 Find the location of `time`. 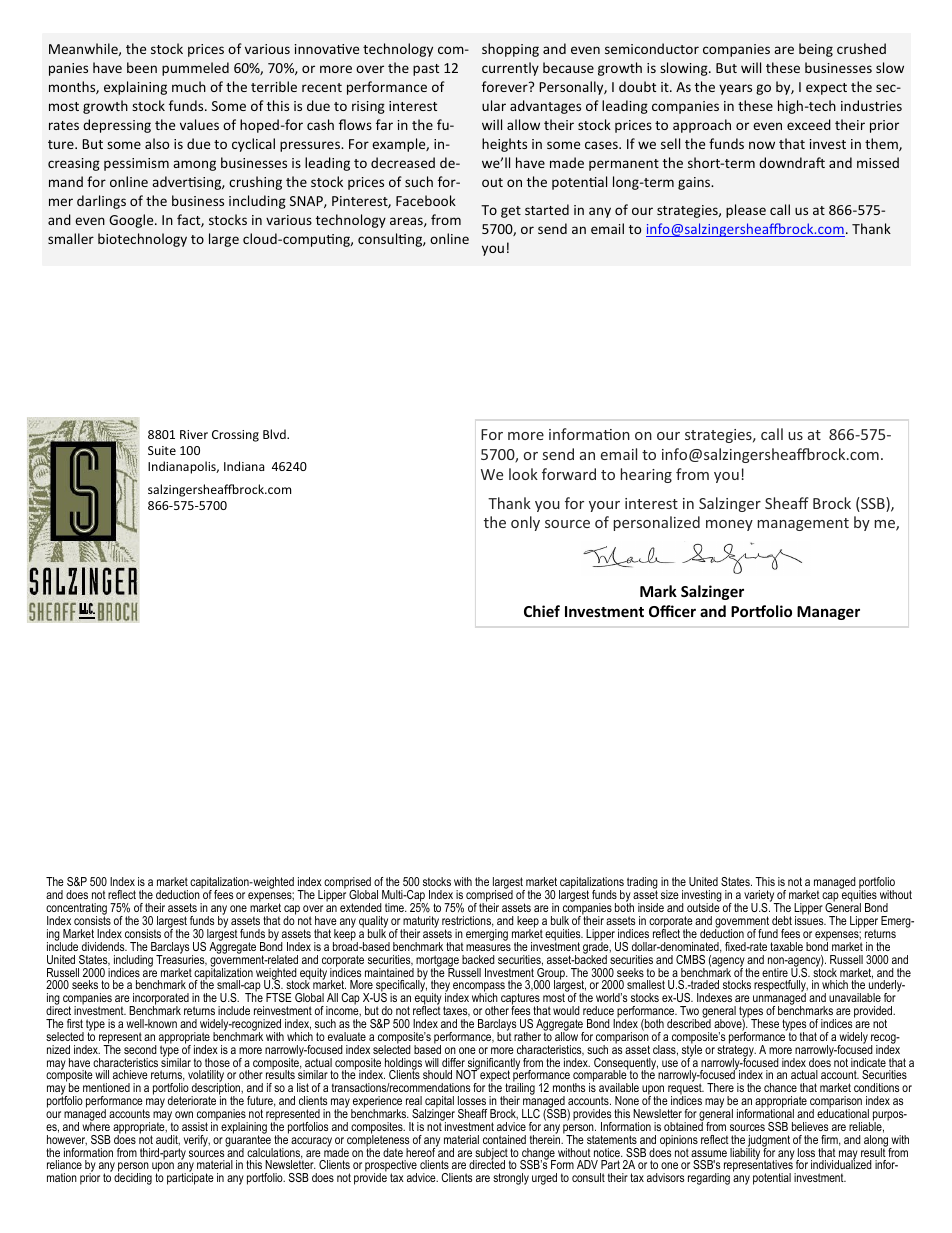

time is located at coordinates (395, 907).
